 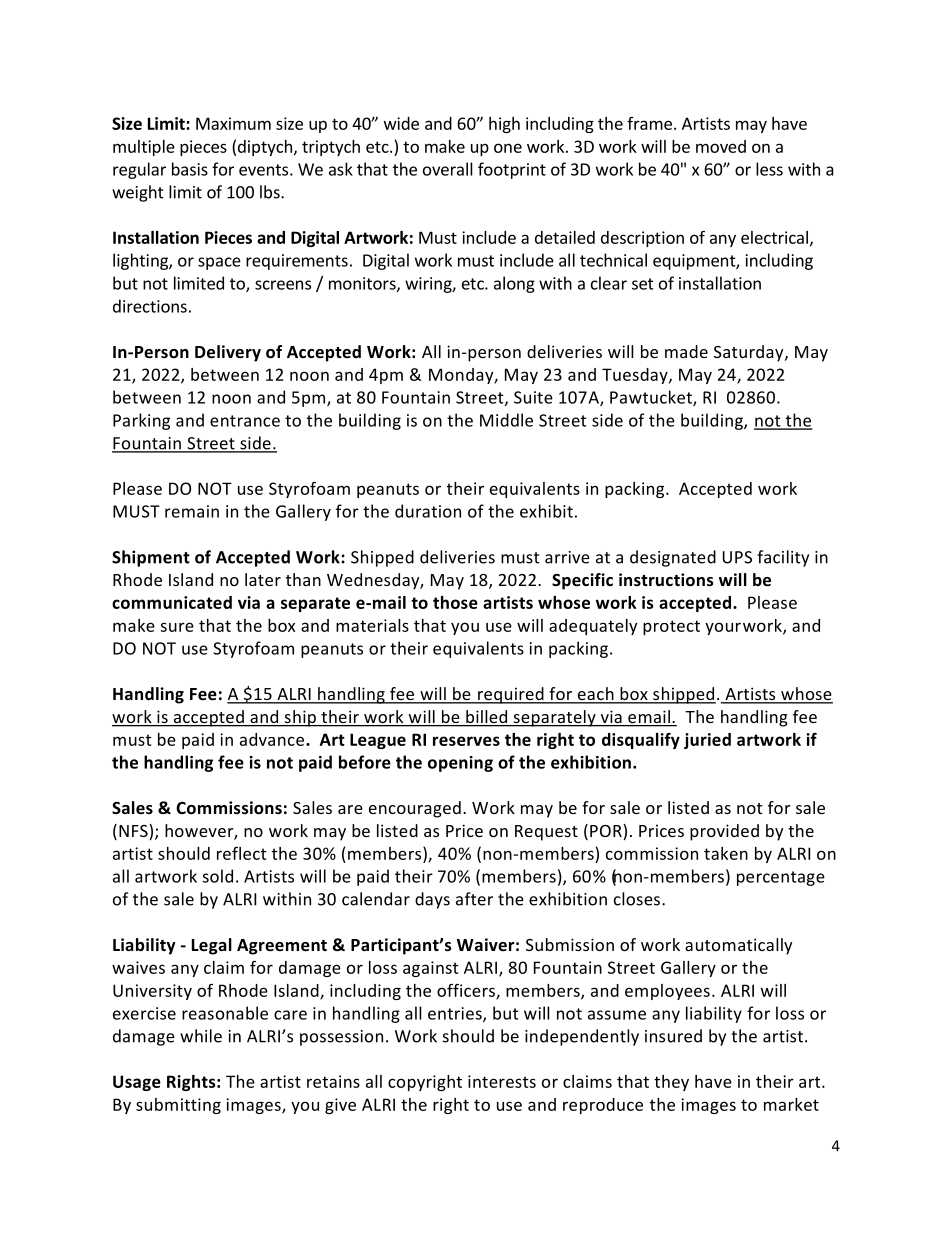 What do you see at coordinates (228, 353) in the page?
I see `Delivery` at bounding box center [228, 353].
